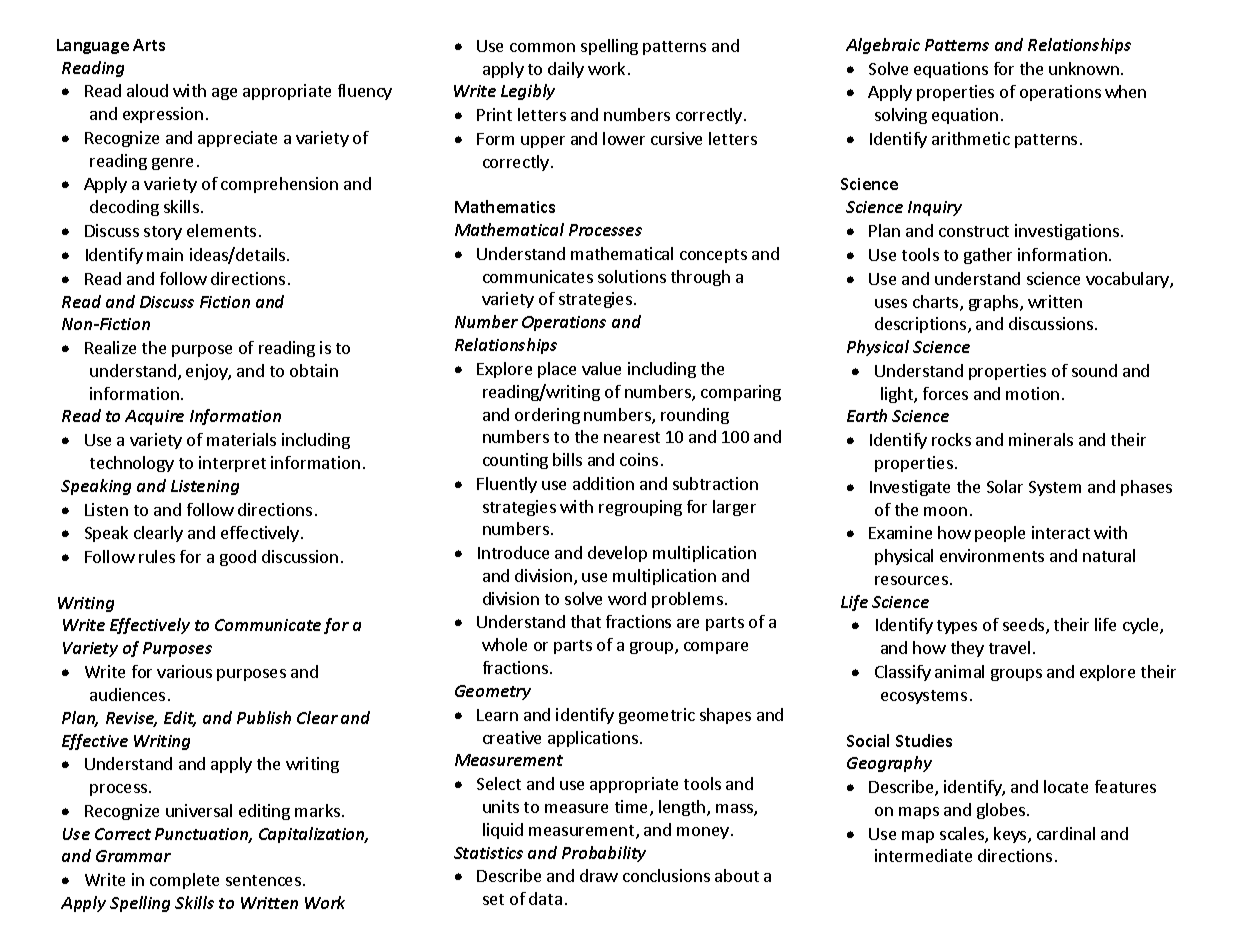 The image size is (1233, 952). Describe the element at coordinates (147, 90) in the page. I see `aloud` at that location.
